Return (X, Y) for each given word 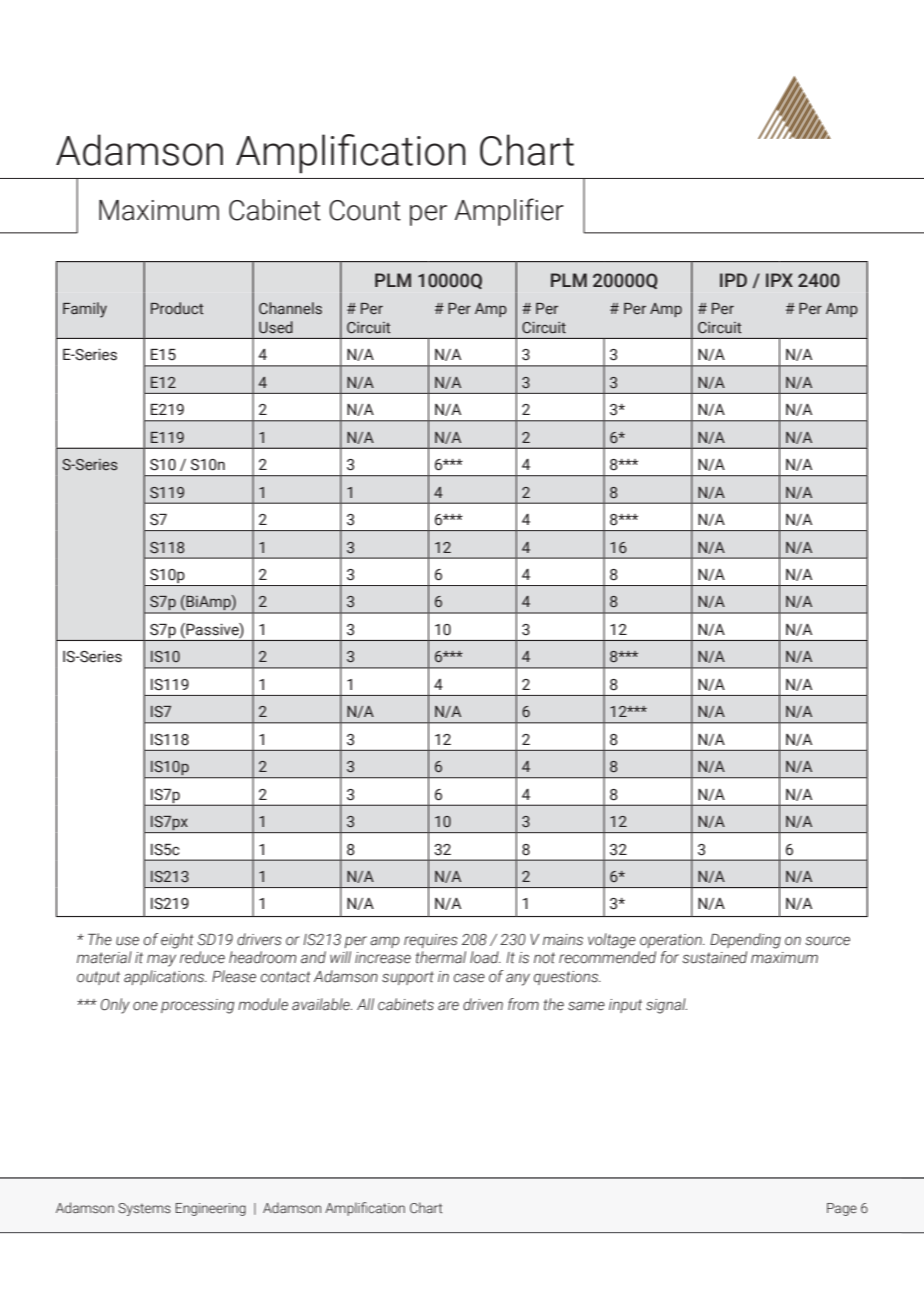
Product (177, 308)
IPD (733, 280)
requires (431, 941)
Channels (290, 308)
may (161, 960)
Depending (745, 941)
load (485, 957)
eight (177, 941)
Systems (144, 1209)
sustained (714, 957)
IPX (779, 280)
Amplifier (509, 212)
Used (276, 327)
